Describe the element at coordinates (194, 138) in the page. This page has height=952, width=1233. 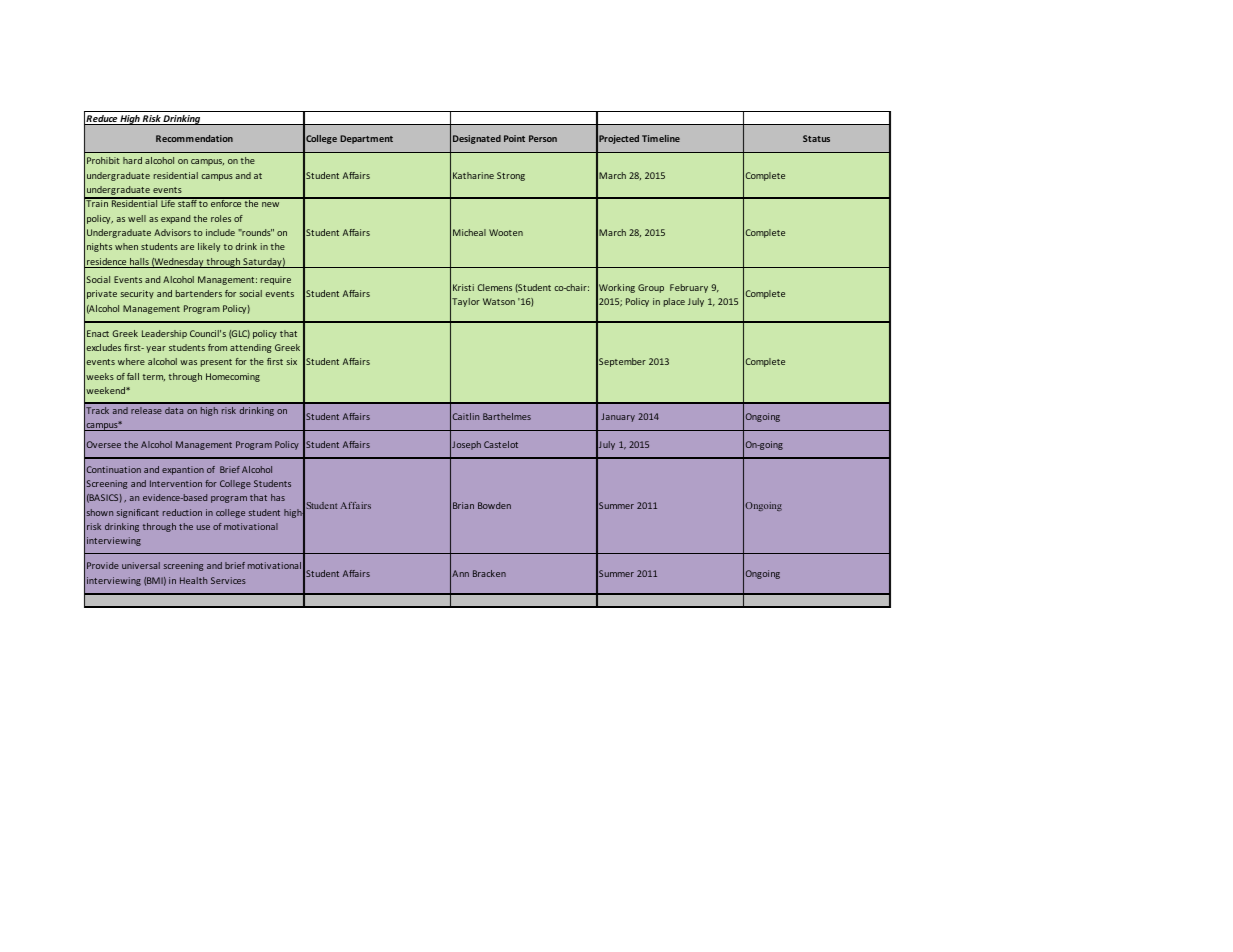
I see `Recommendation` at that location.
